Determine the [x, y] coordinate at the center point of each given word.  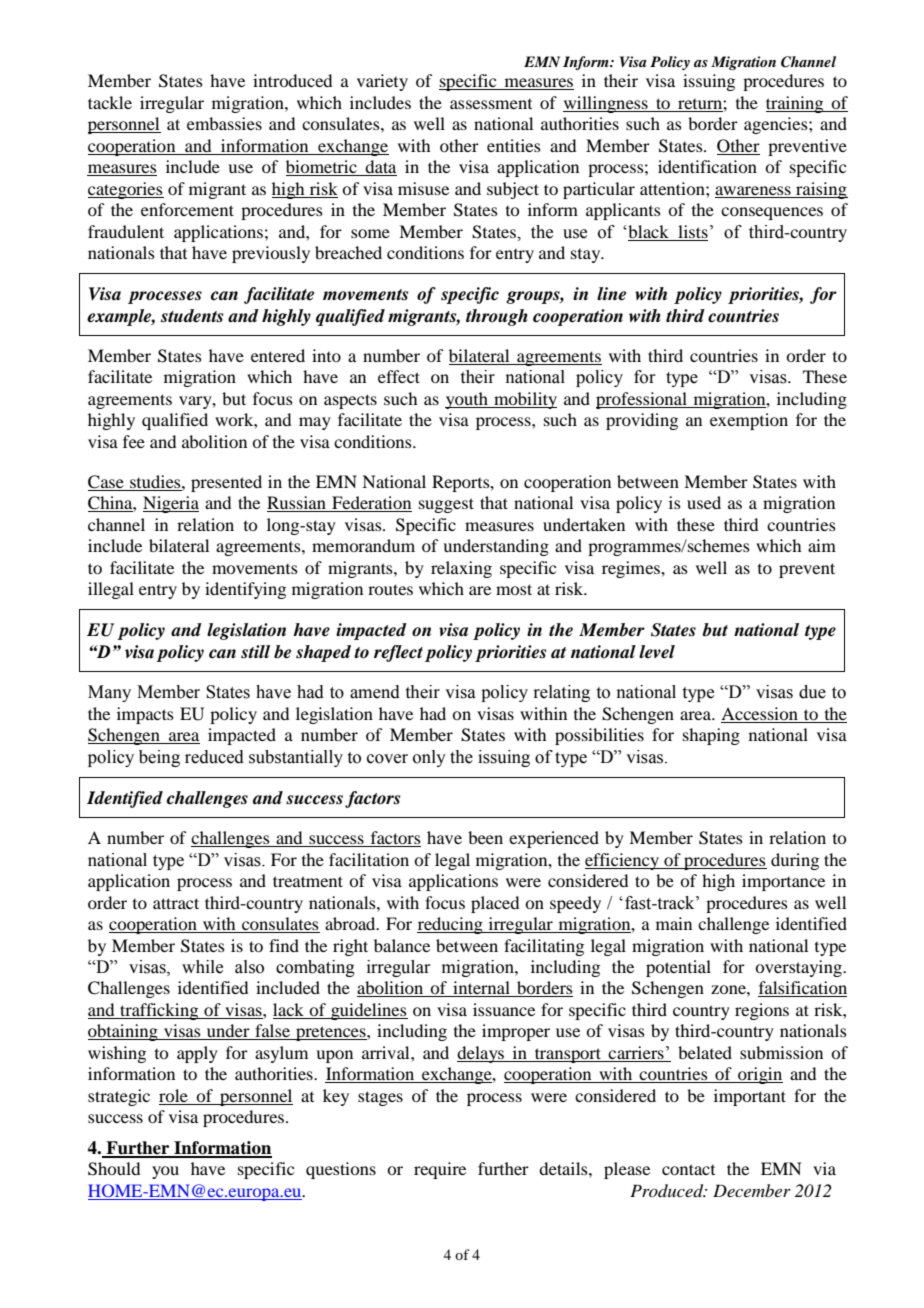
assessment [491, 104]
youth [467, 400]
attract [176, 903]
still [255, 651]
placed [495, 904]
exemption [749, 421]
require [440, 1170]
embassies [224, 123]
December [752, 1190]
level [657, 652]
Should [114, 1169]
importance [783, 882]
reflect [398, 653]
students [192, 316]
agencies [777, 125]
